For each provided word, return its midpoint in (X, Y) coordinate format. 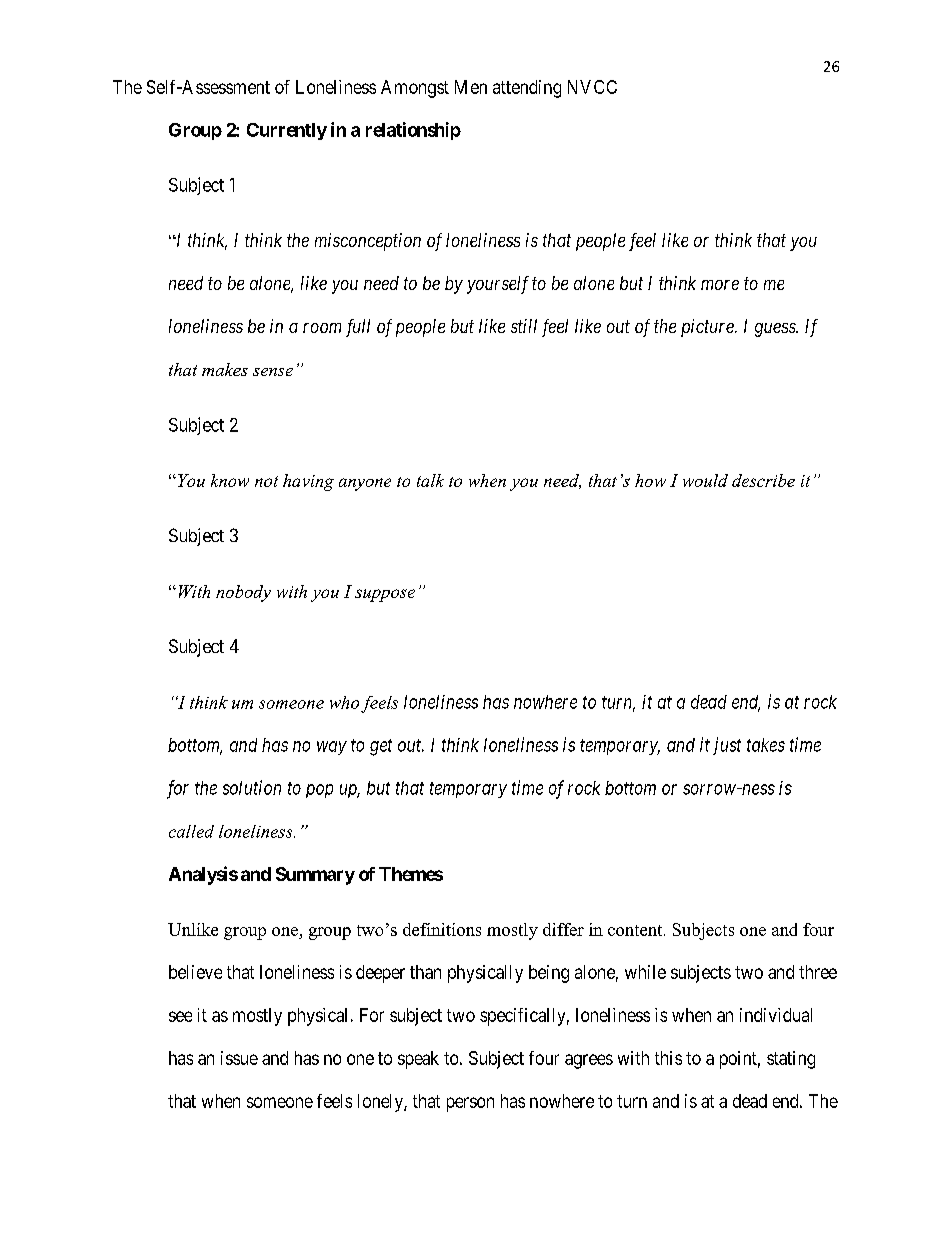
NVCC (592, 87)
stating (791, 1060)
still (524, 326)
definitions (442, 929)
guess (776, 330)
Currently (287, 131)
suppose (385, 595)
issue (239, 1058)
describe (763, 480)
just (727, 746)
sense (273, 372)
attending (527, 89)
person (470, 1104)
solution (252, 787)
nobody (243, 593)
